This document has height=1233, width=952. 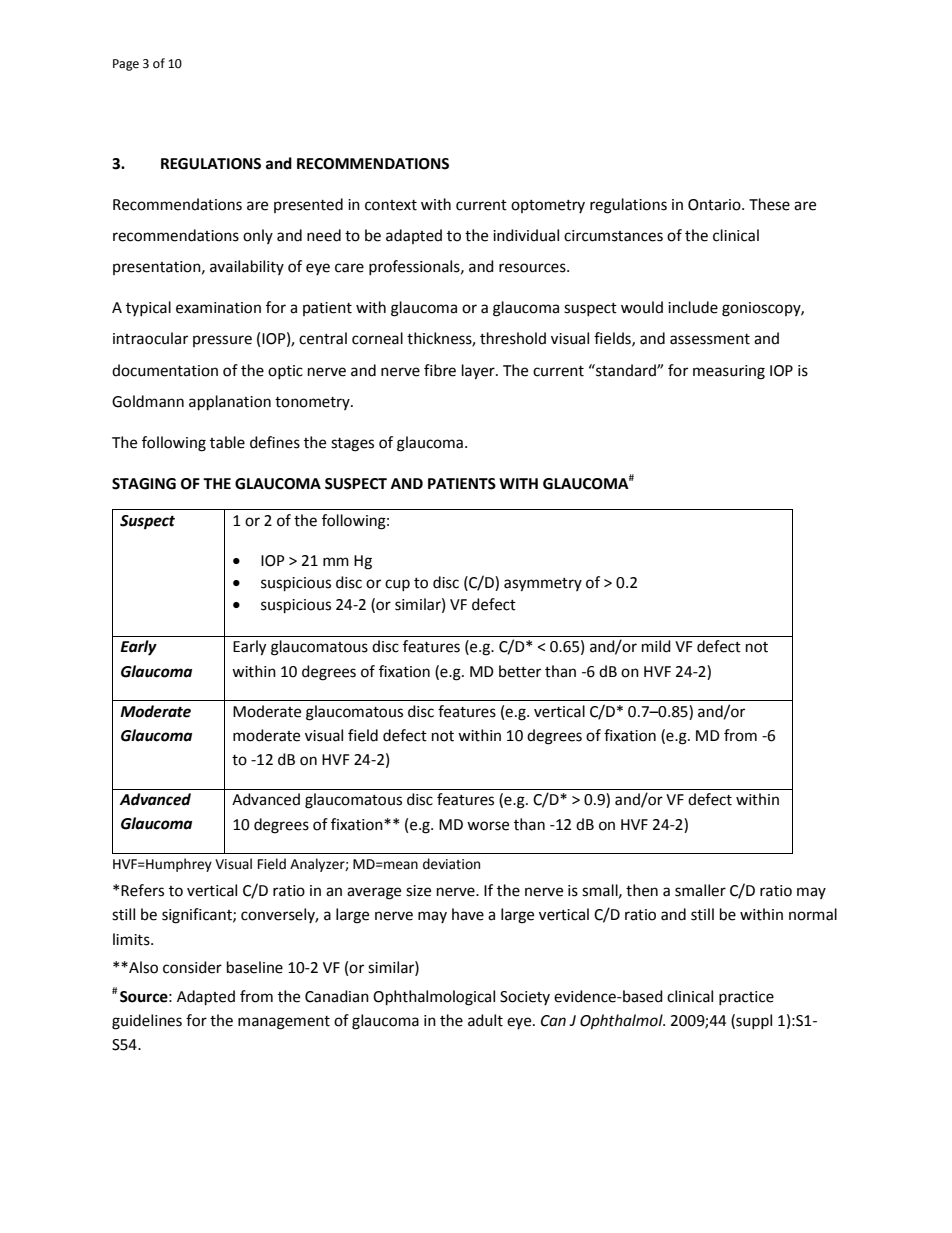 I want to click on adult, so click(x=485, y=1020).
